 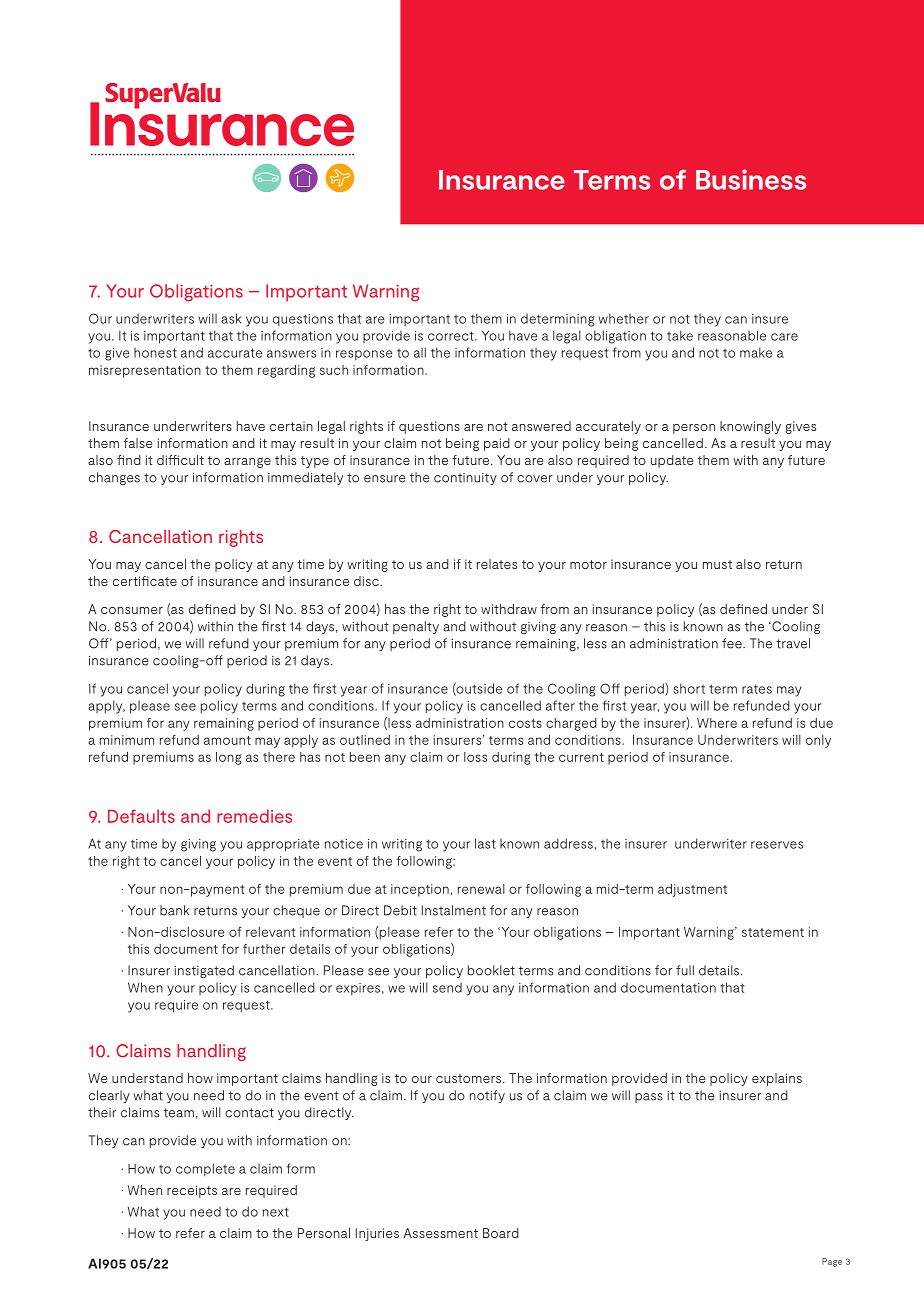 What do you see at coordinates (452, 336) in the page?
I see `correct` at bounding box center [452, 336].
